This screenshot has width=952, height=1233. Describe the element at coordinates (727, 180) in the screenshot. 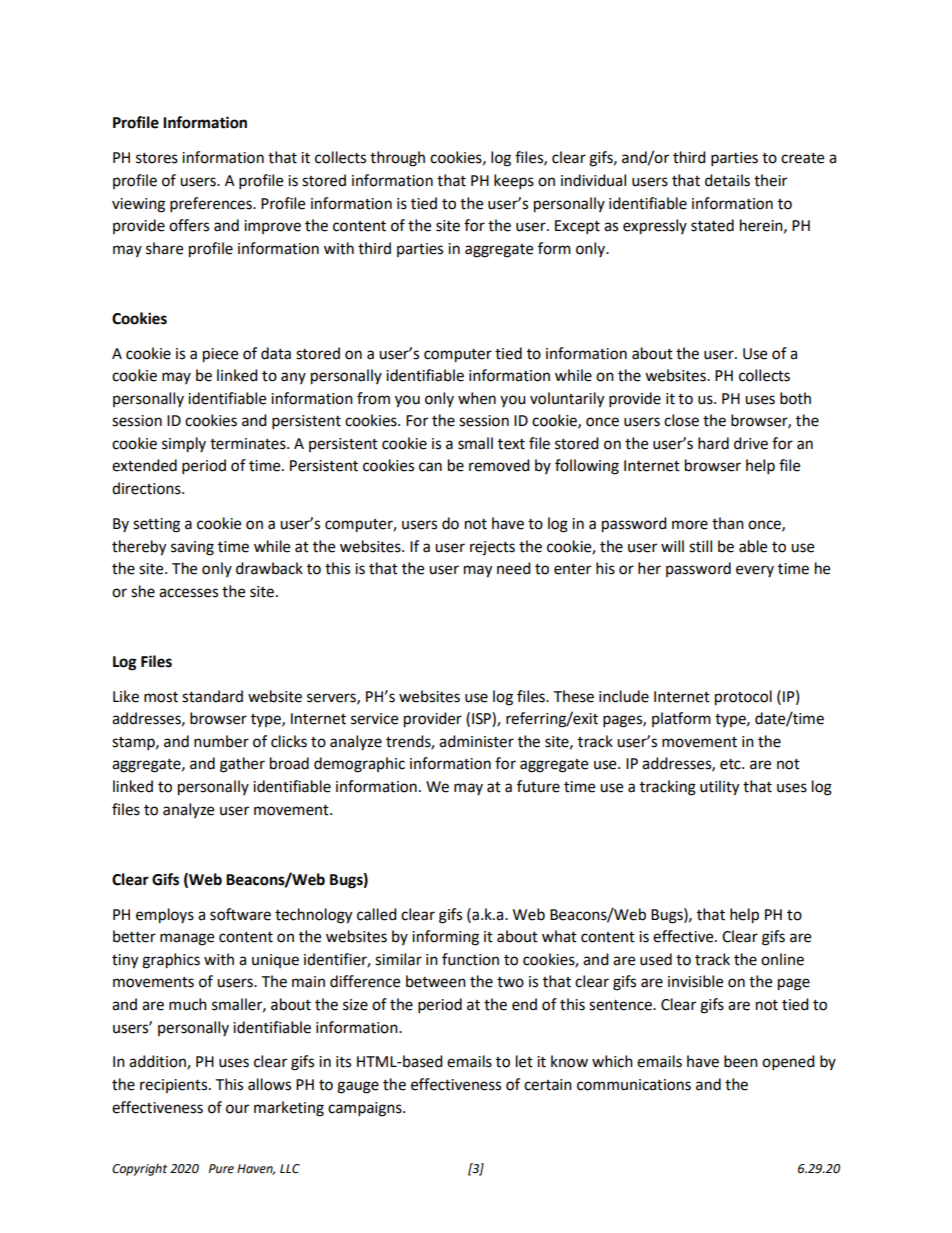

I see `details` at that location.
